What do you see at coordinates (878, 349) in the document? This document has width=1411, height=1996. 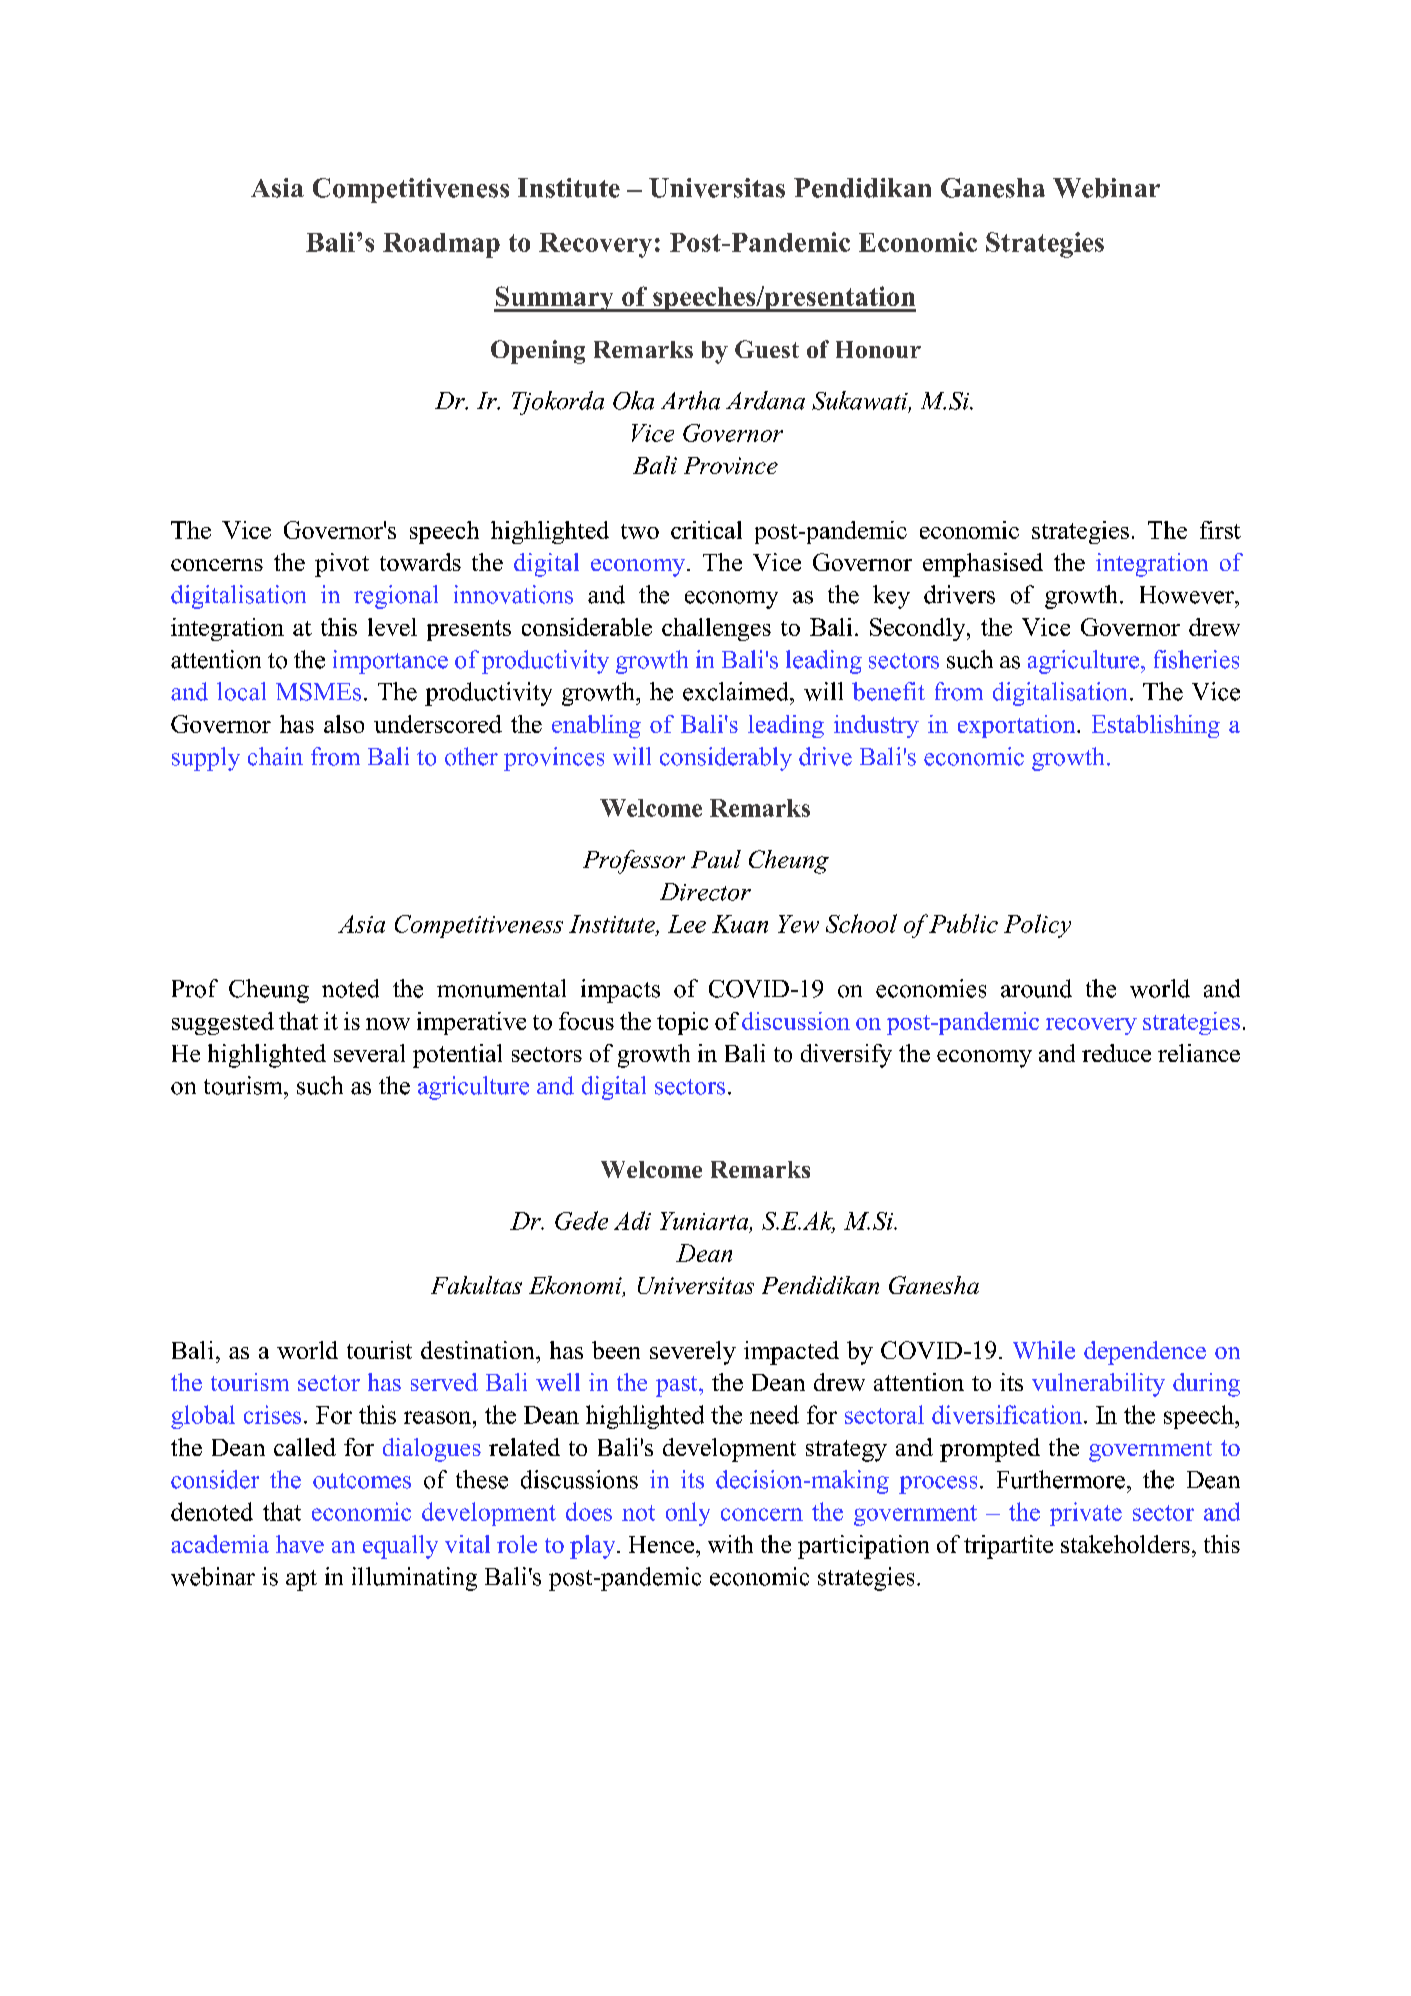 I see `Honour` at bounding box center [878, 349].
